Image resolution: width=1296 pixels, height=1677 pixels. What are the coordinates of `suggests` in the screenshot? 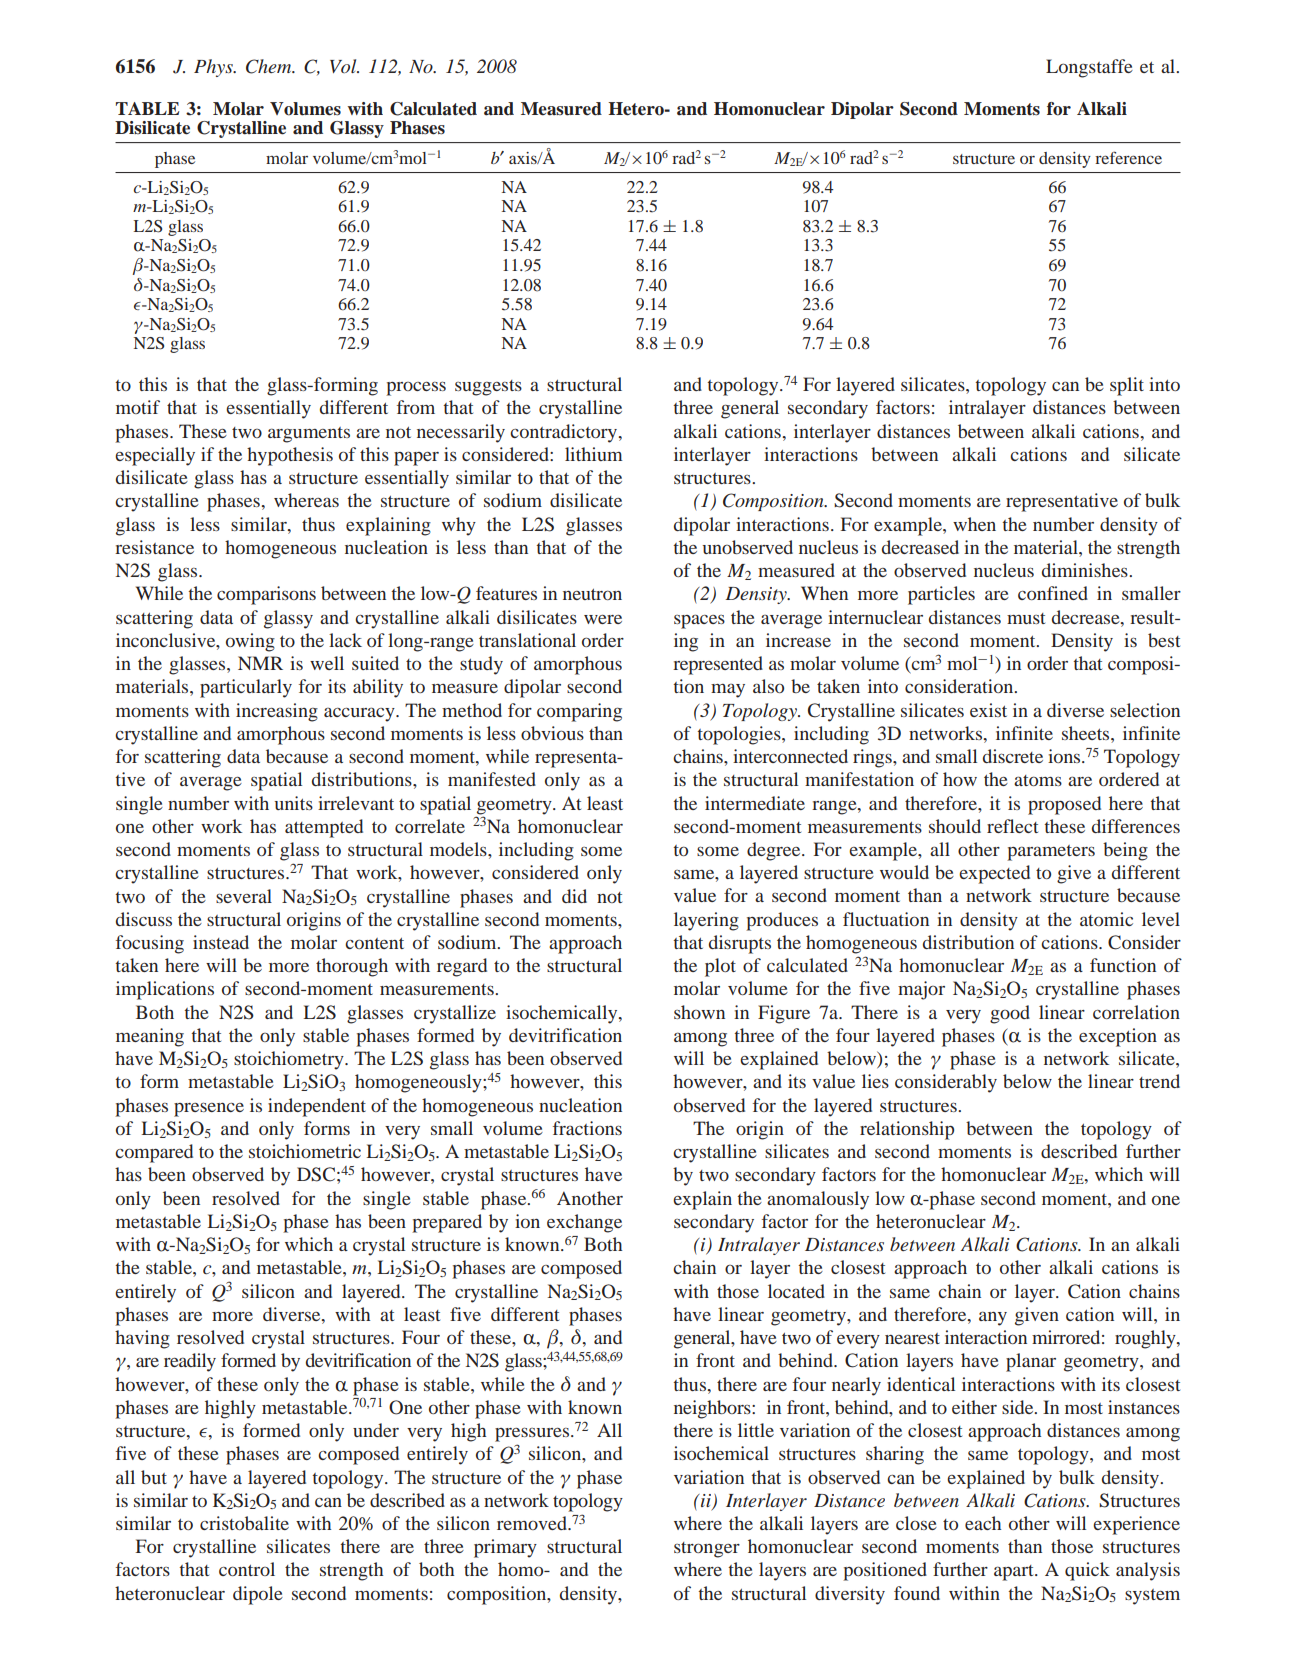 It's located at (488, 388).
